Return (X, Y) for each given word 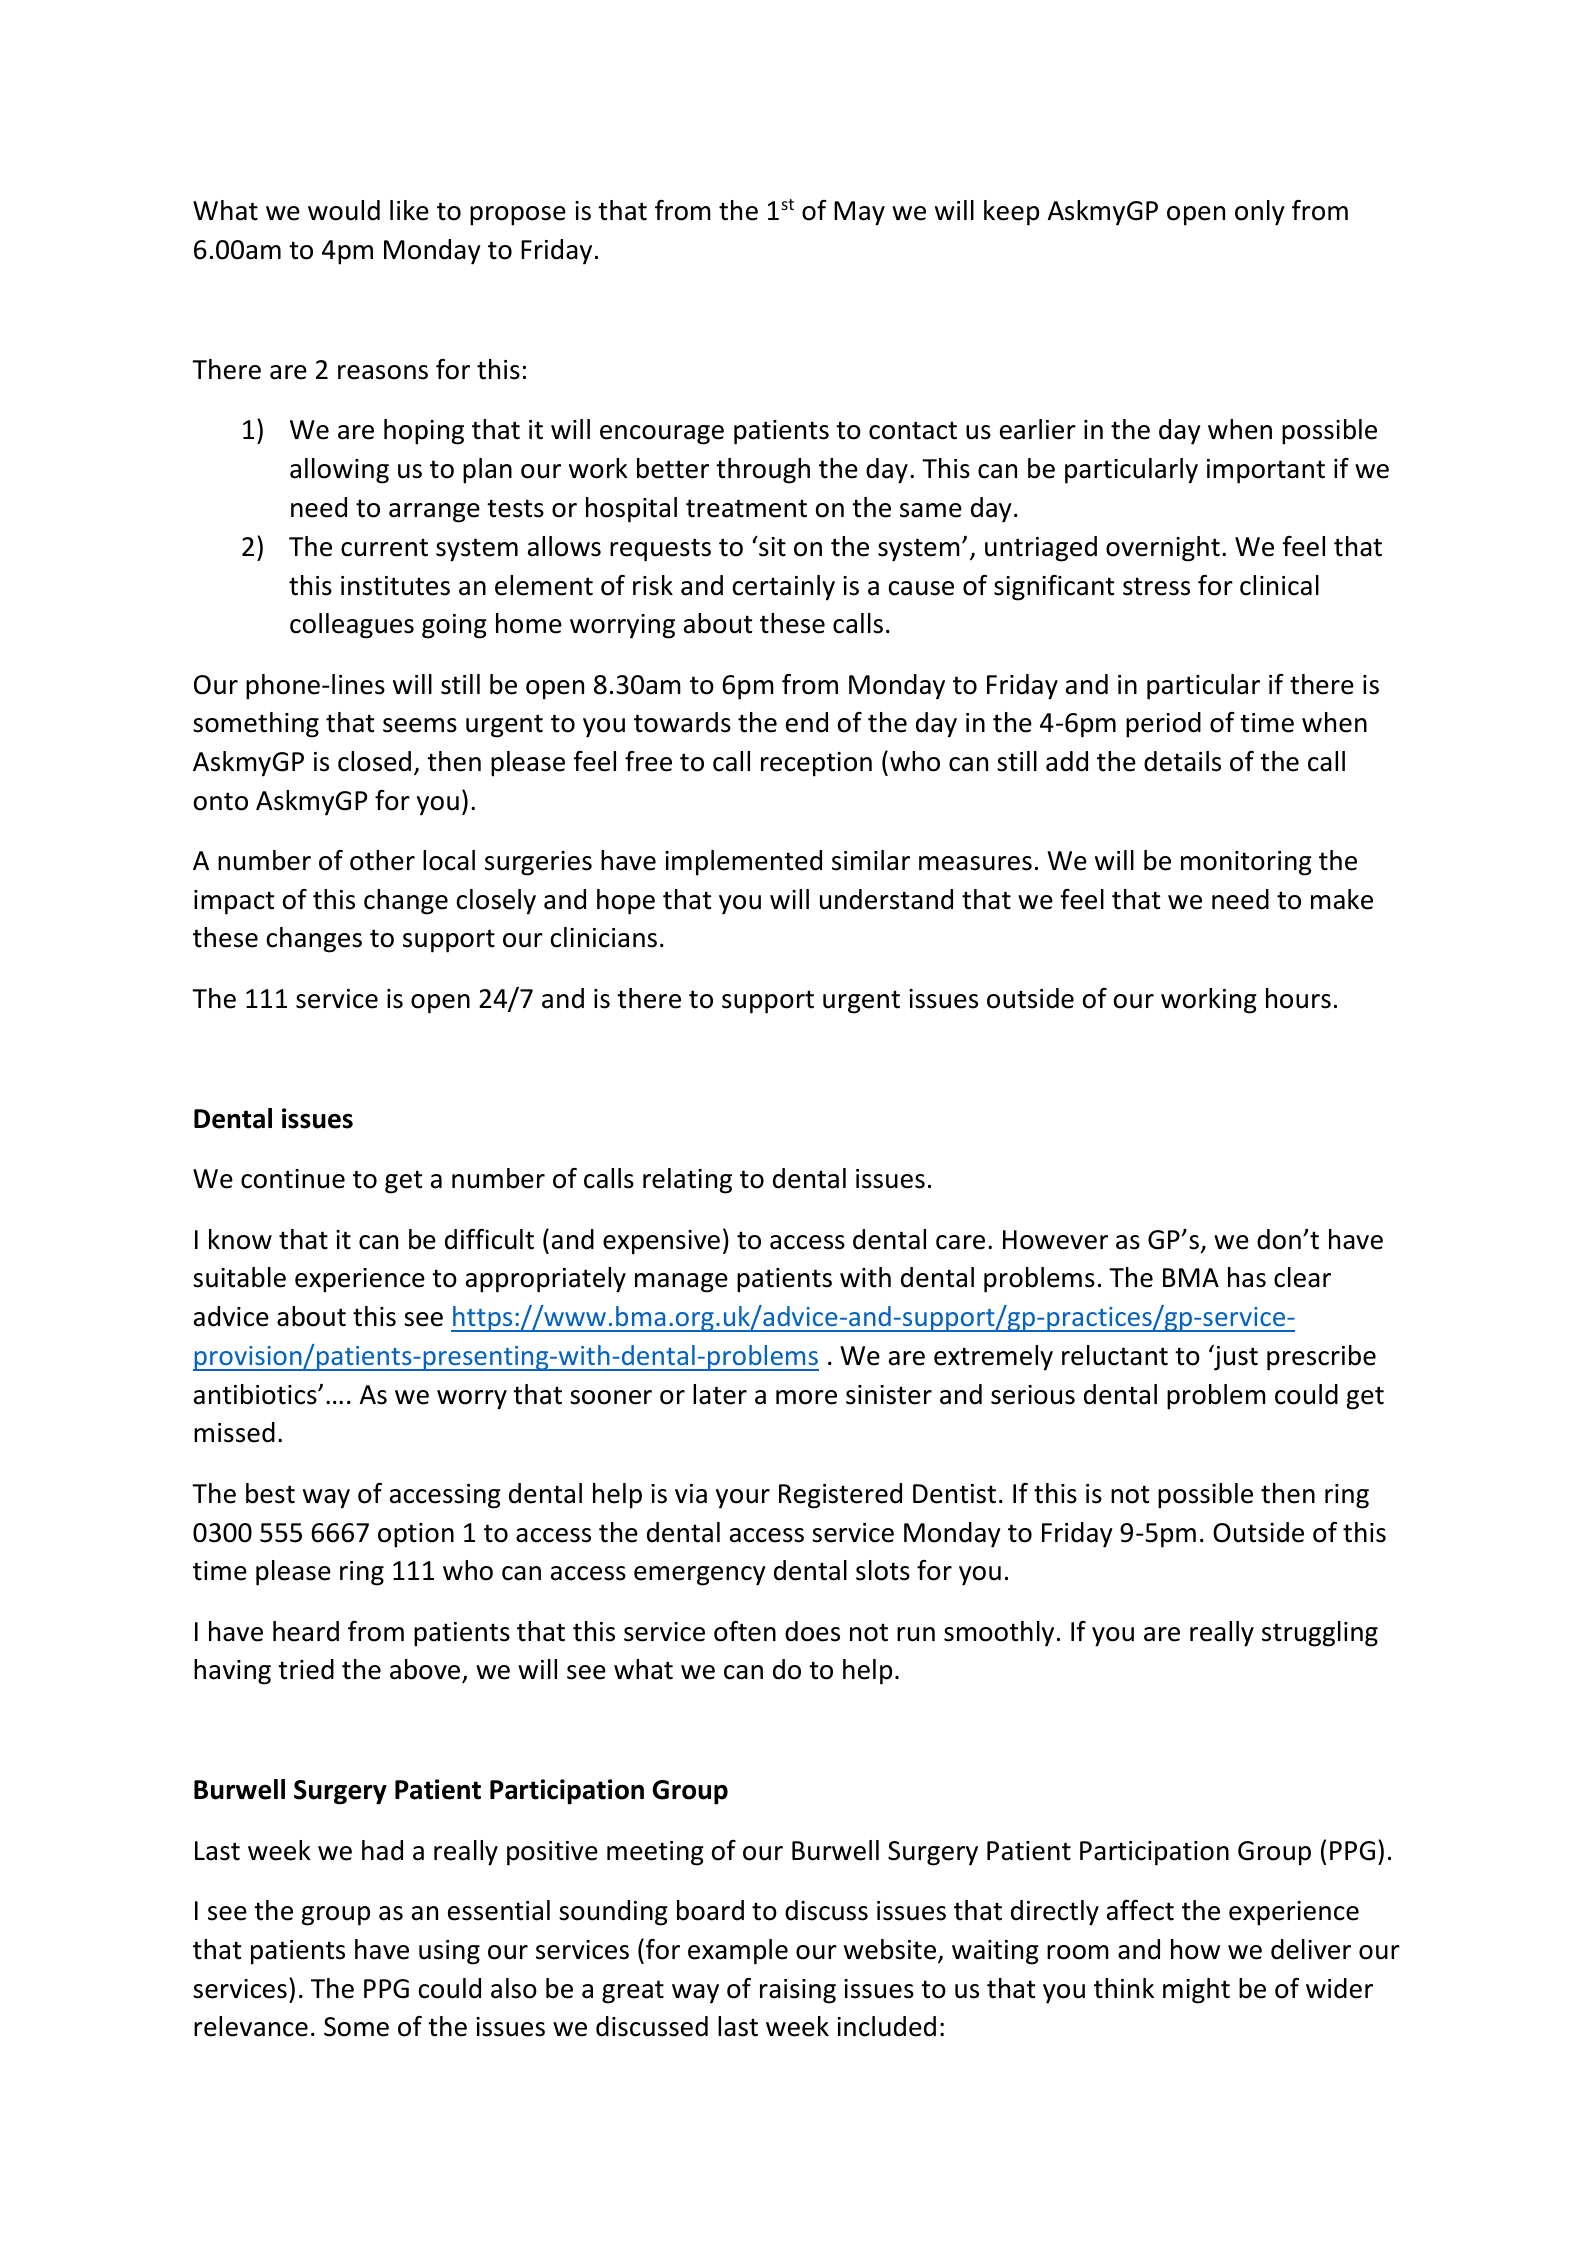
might (1196, 1991)
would (344, 210)
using (449, 1952)
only (1260, 213)
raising (798, 1991)
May (859, 213)
